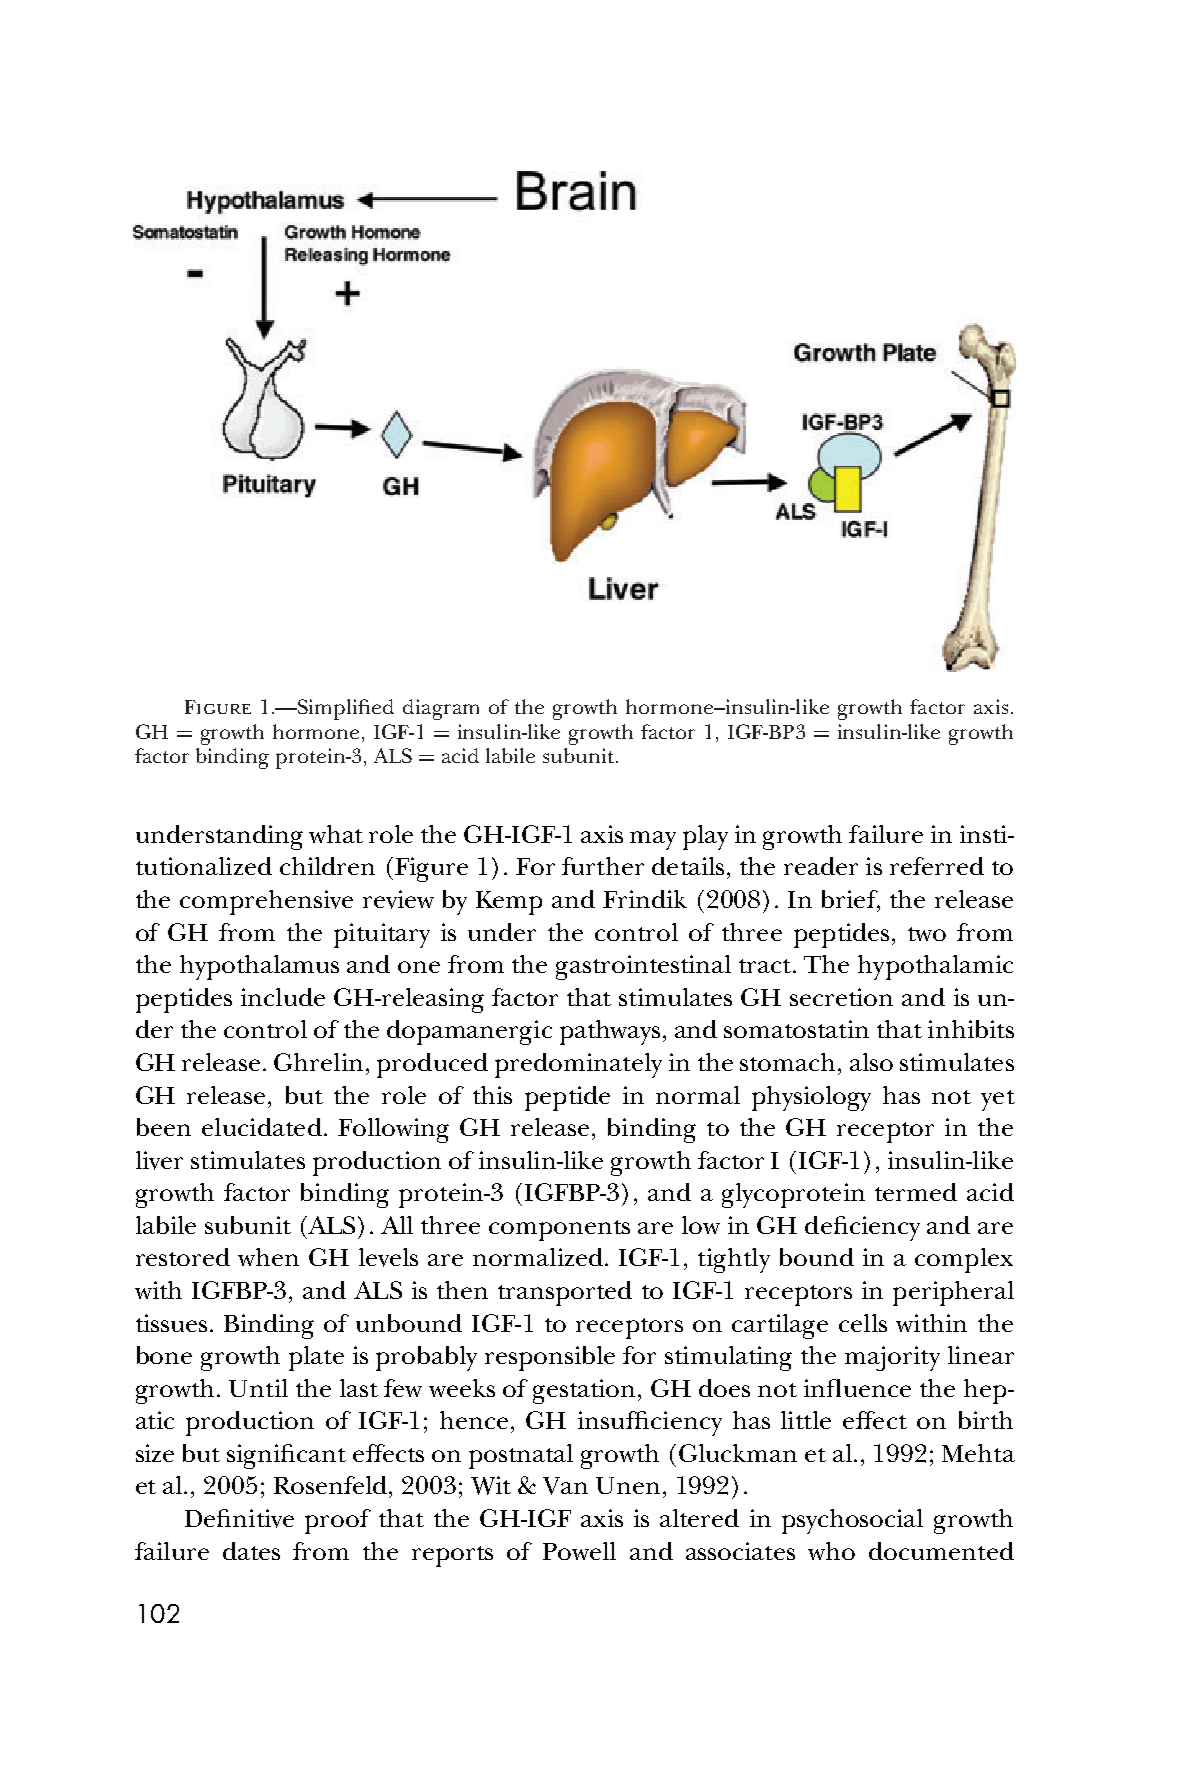 This document has width=1177, height=1766. What do you see at coordinates (863, 1323) in the document?
I see `cells` at bounding box center [863, 1323].
